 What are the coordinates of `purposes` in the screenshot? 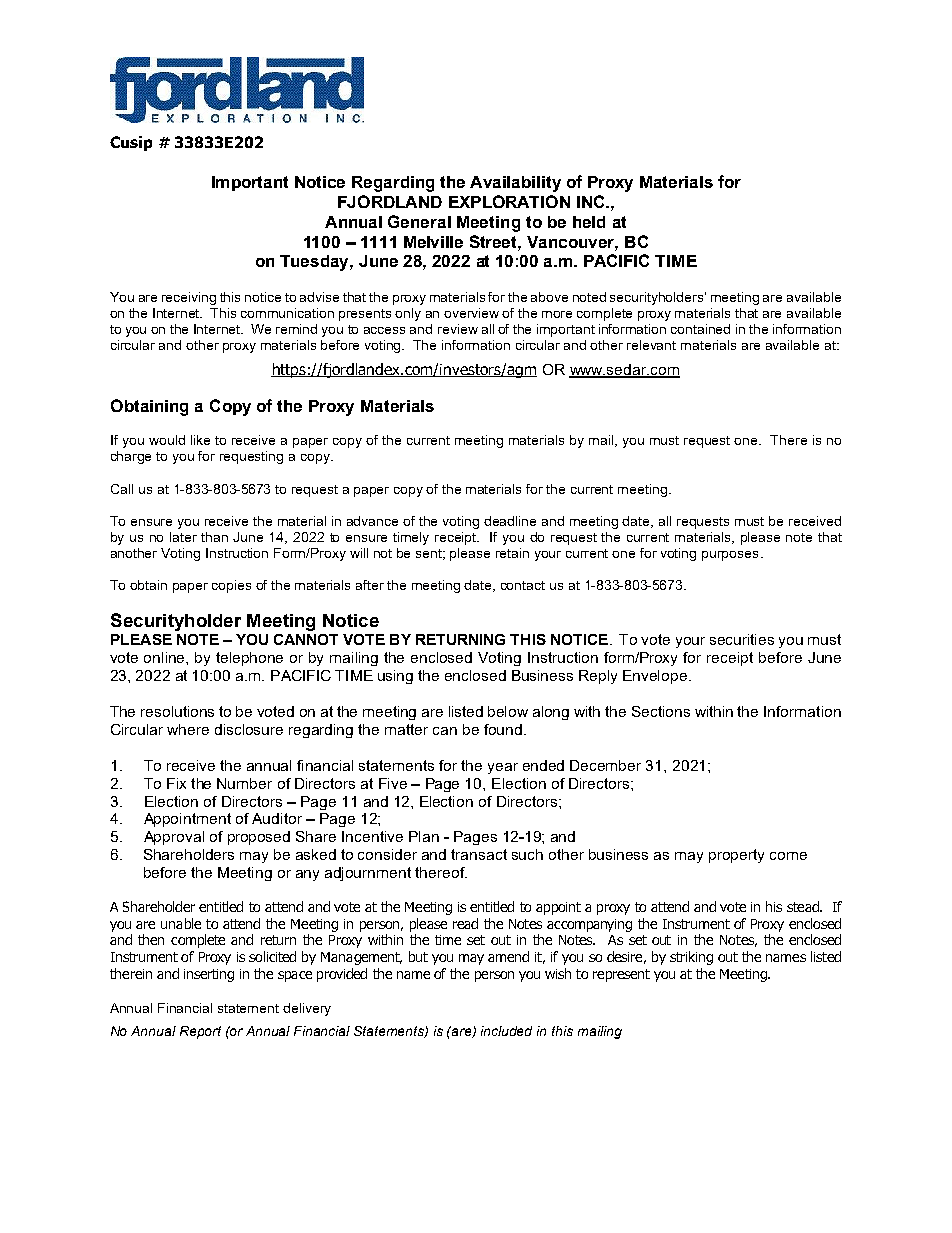 It's located at (730, 556).
